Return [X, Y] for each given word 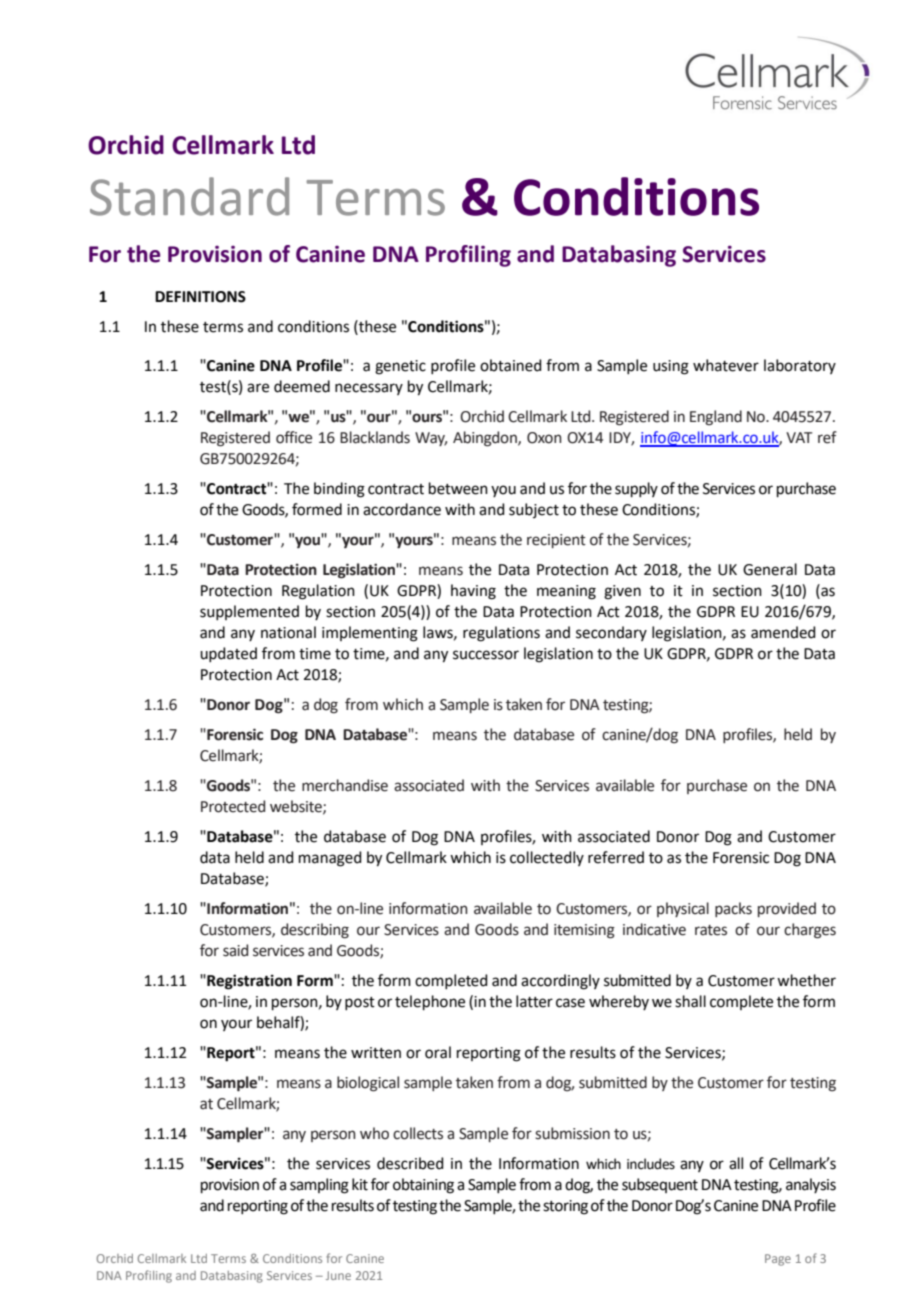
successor [486, 655]
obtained [511, 365]
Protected [233, 806]
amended [783, 632]
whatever [726, 365]
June [338, 1275]
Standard [189, 196]
